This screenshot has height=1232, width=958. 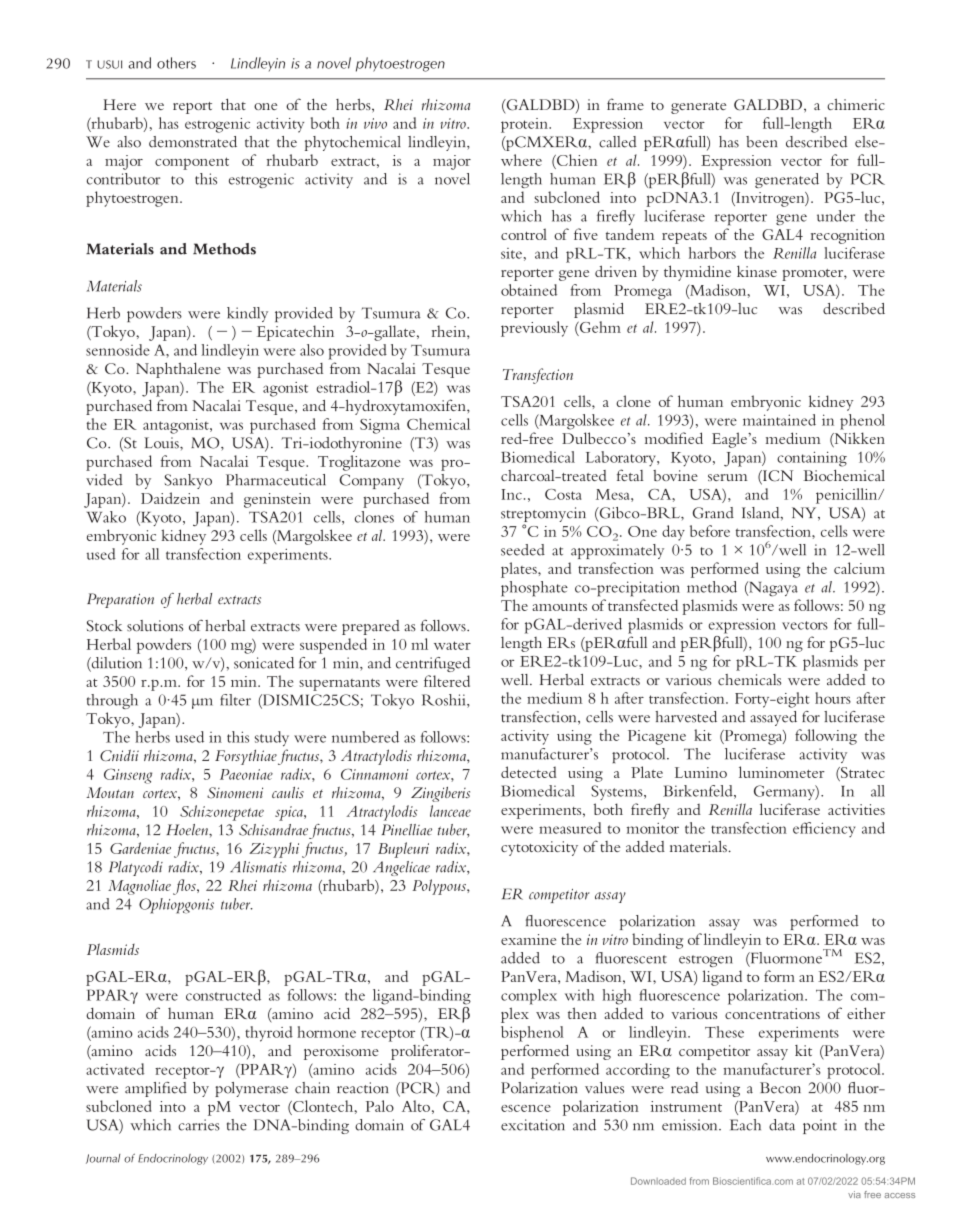 What do you see at coordinates (199, 1125) in the screenshot?
I see `carries` at bounding box center [199, 1125].
